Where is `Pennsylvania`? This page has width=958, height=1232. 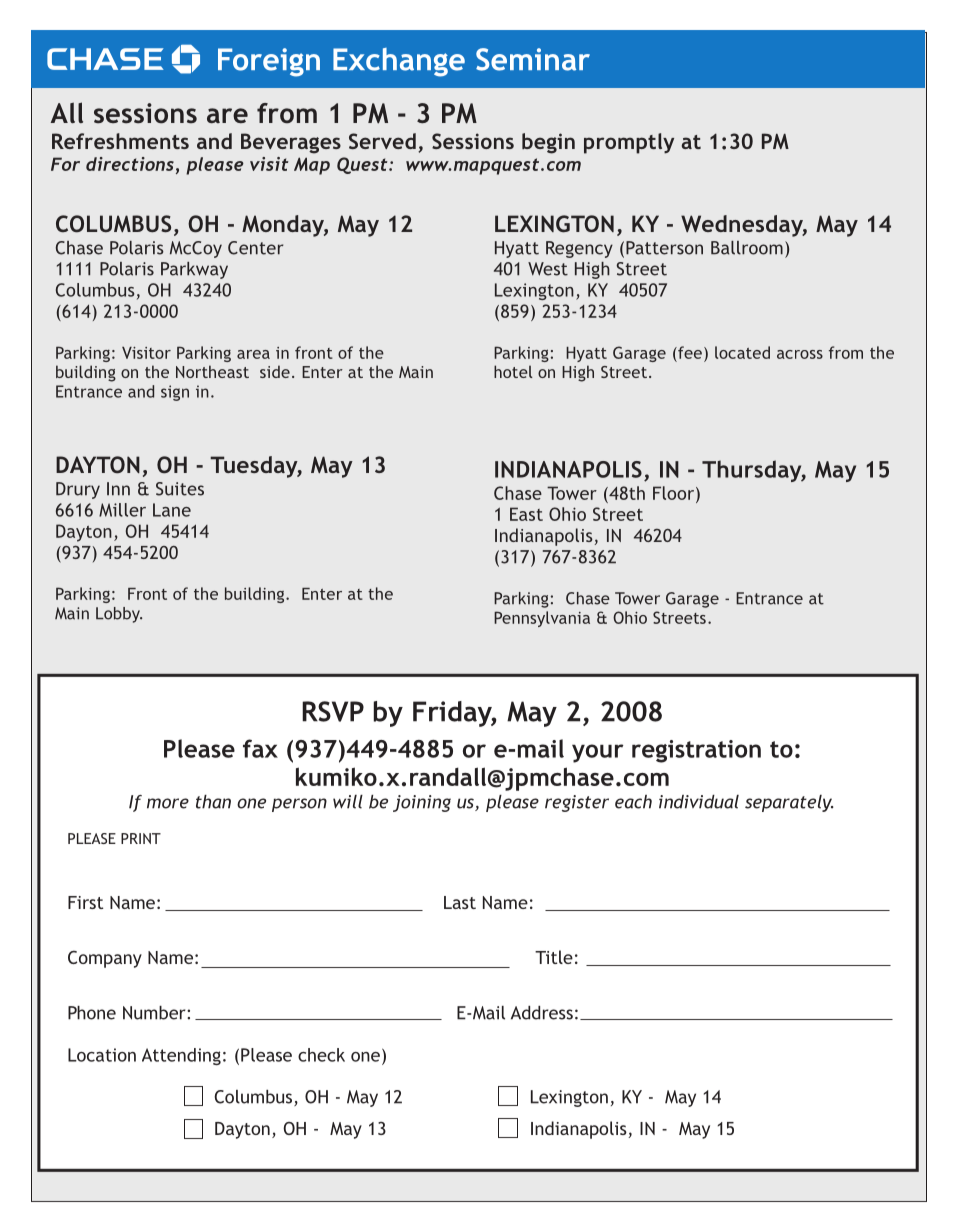
Pennsylvania is located at coordinates (542, 619).
